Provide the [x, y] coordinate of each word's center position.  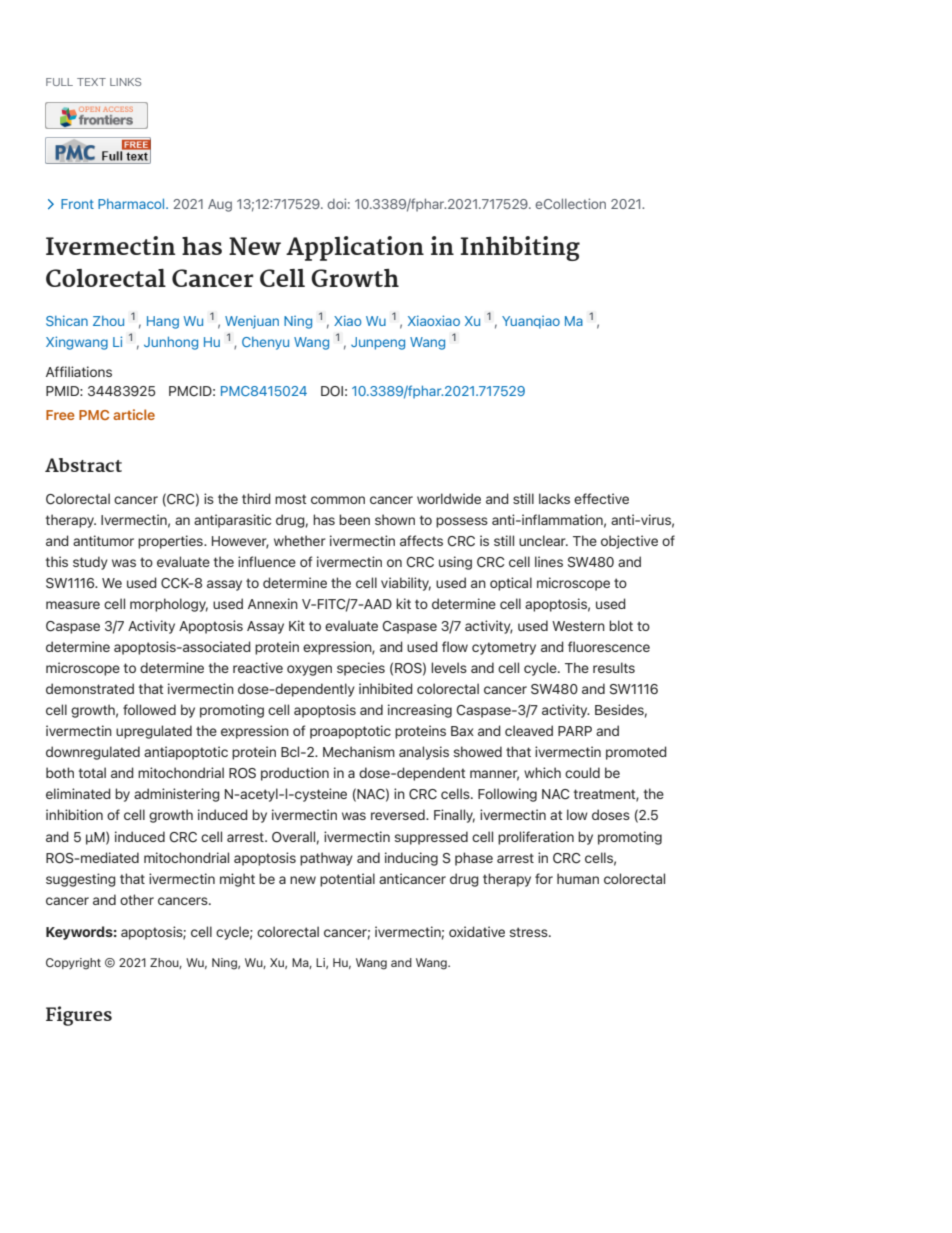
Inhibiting [520, 248]
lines [549, 561]
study [90, 563]
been [354, 519]
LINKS [125, 82]
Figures [79, 1016]
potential [347, 880]
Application [355, 248]
